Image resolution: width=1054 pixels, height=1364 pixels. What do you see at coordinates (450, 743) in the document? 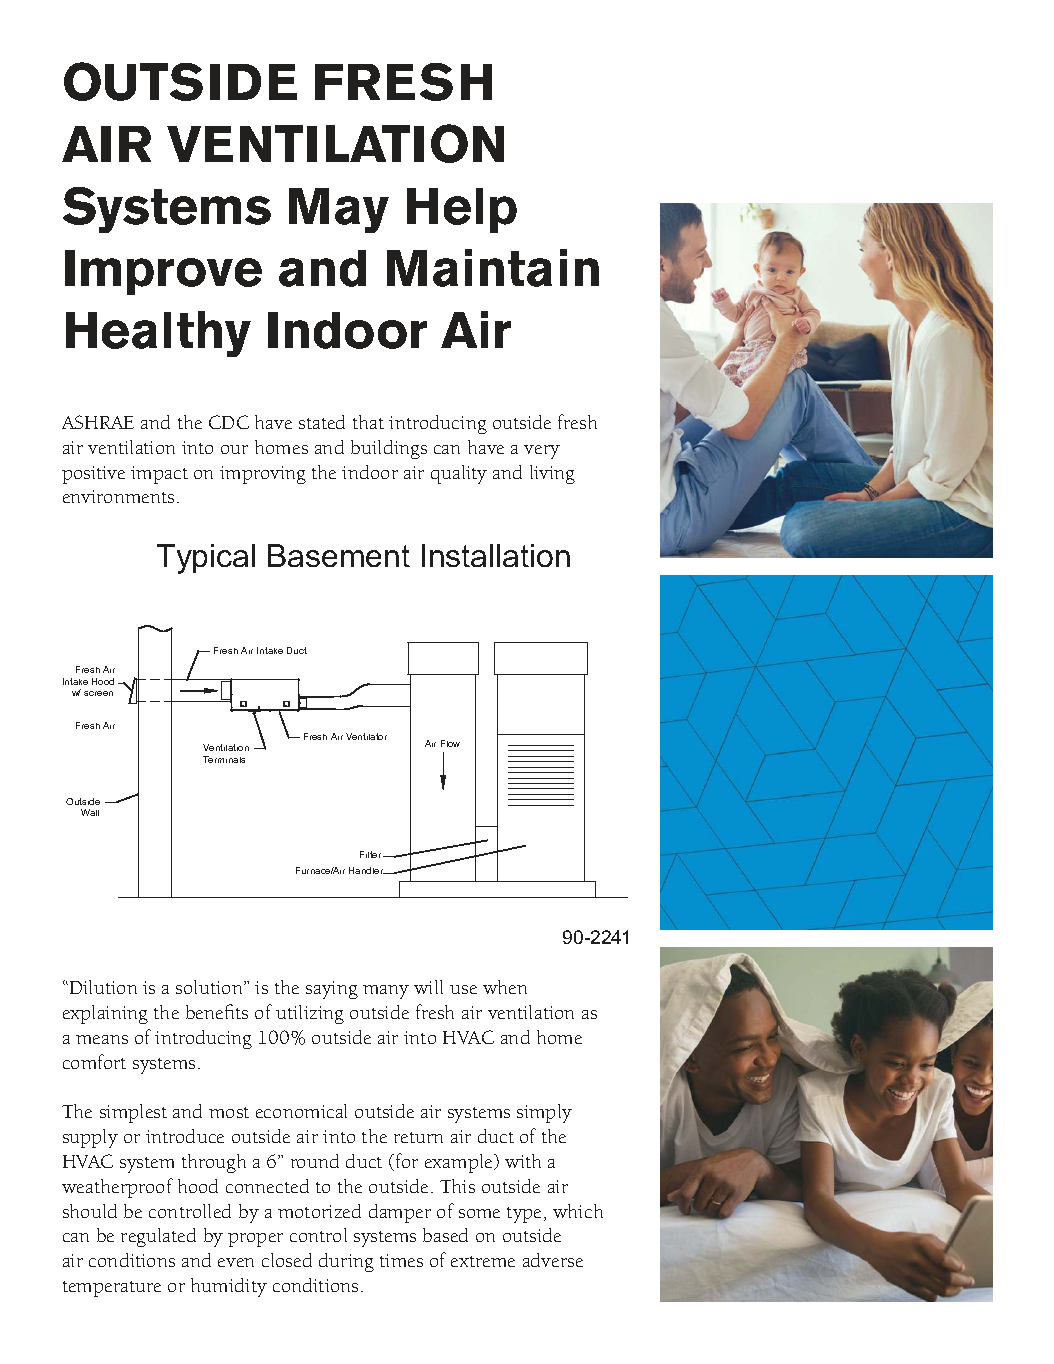
I see `Flow` at bounding box center [450, 743].
